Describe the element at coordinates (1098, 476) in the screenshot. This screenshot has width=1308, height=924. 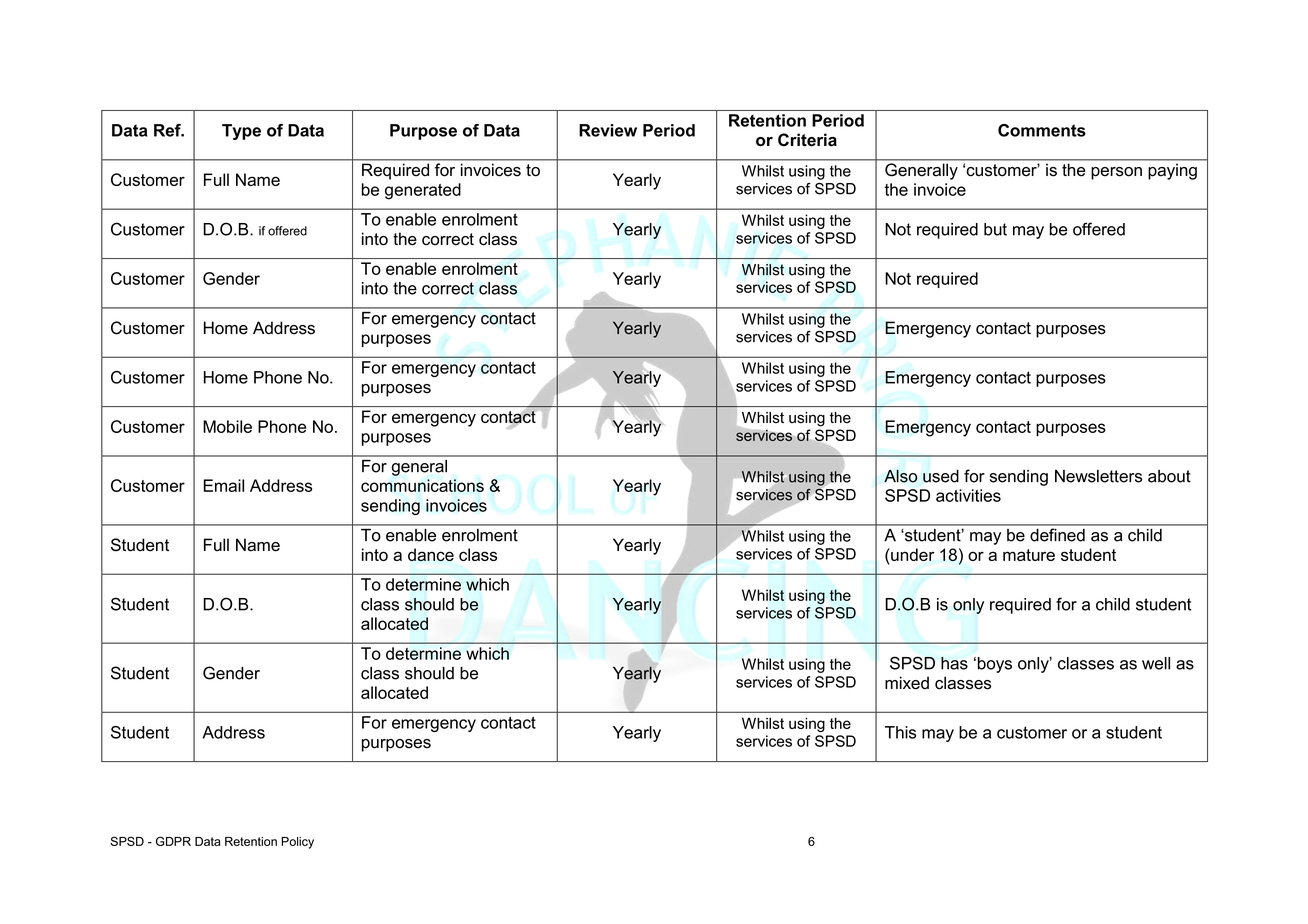
I see `Newsletters` at that location.
